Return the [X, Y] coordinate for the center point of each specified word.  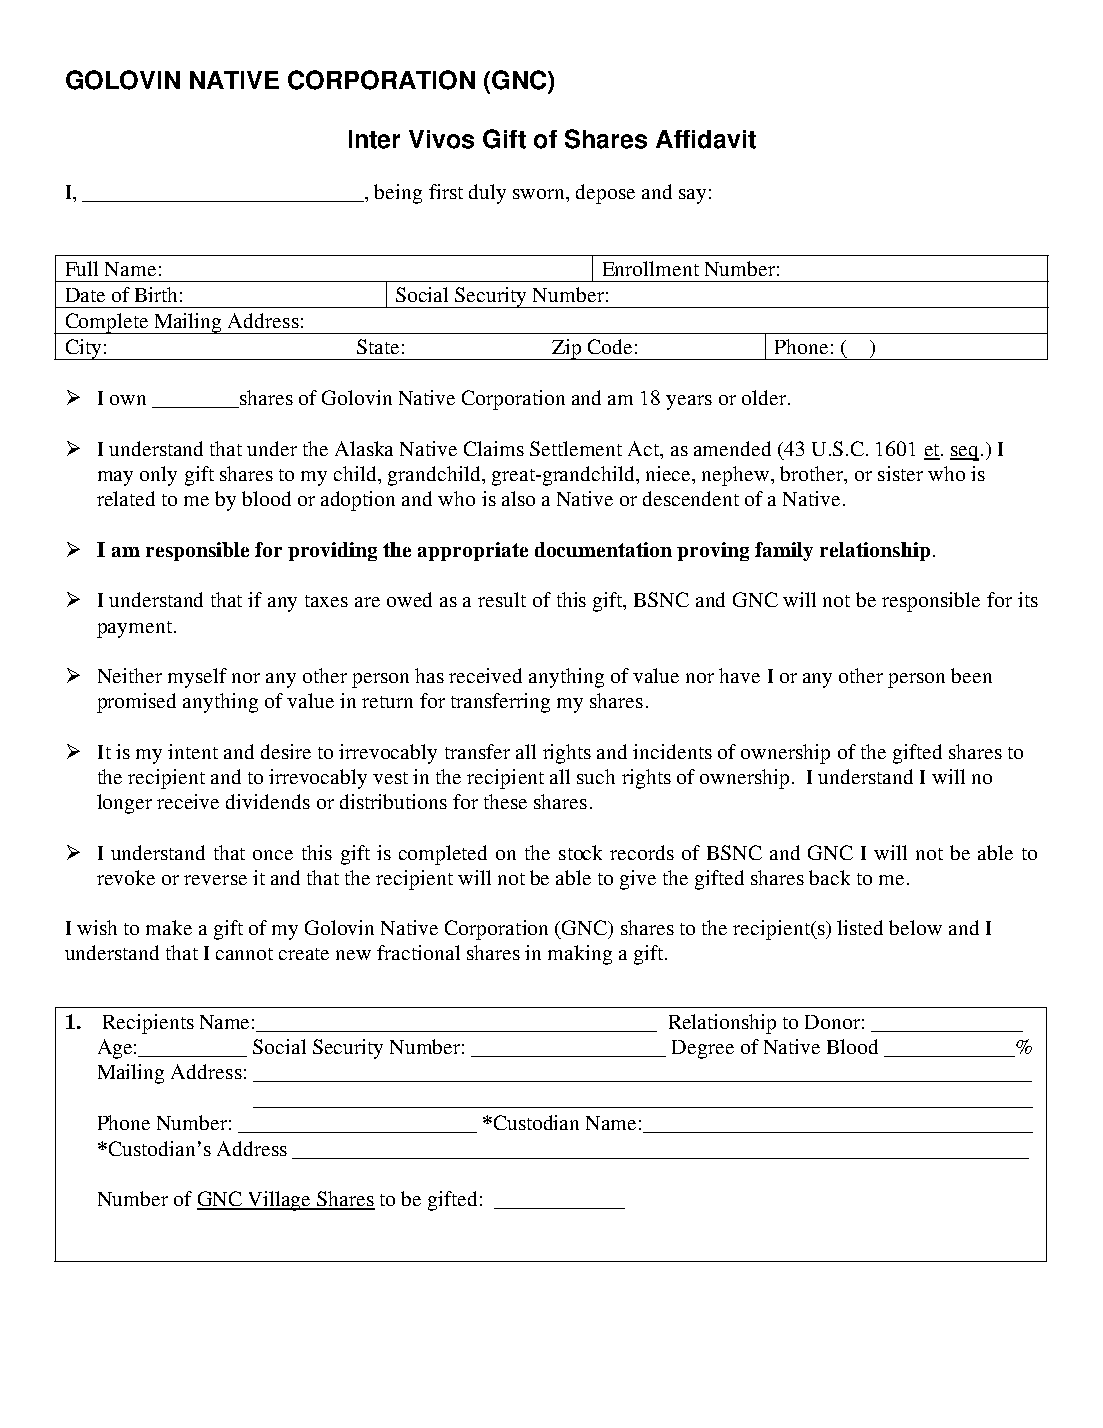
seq [964, 453]
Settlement [576, 448]
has [429, 675]
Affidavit [706, 139]
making [580, 955]
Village [280, 1201]
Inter [374, 139]
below [915, 927]
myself [197, 678]
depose [605, 194]
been [971, 675]
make [169, 927]
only [158, 476]
